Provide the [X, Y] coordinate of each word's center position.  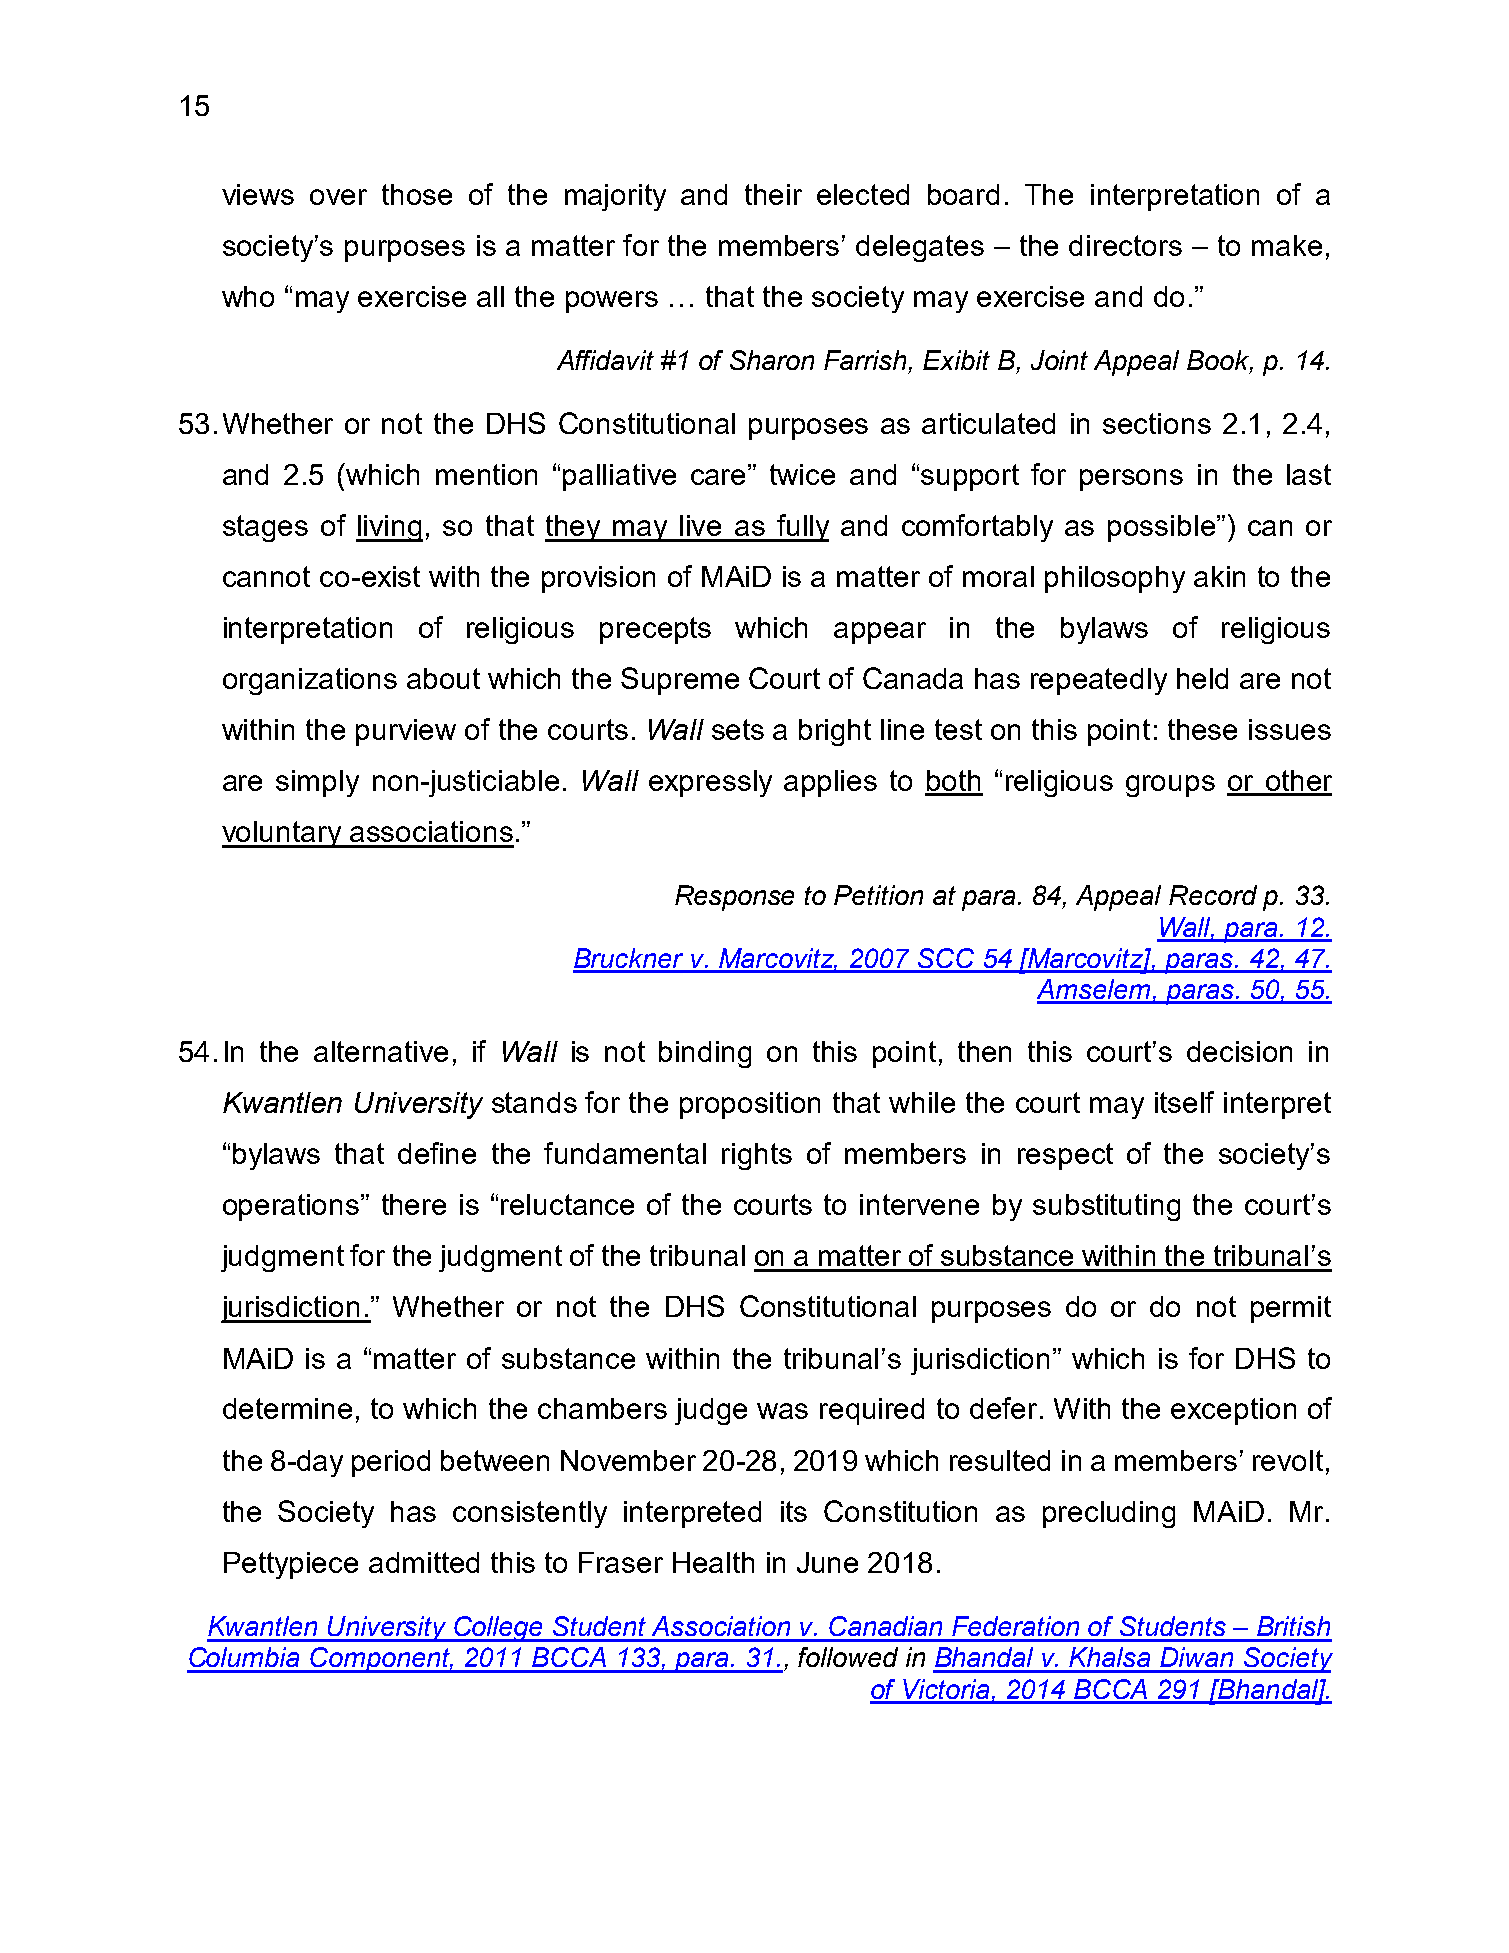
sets [738, 729]
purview [406, 732]
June [827, 1562]
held [1202, 678]
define [437, 1153]
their [773, 194]
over [338, 197]
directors [1125, 245]
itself [1184, 1102]
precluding [1109, 1514]
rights [757, 1156]
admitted [424, 1562]
